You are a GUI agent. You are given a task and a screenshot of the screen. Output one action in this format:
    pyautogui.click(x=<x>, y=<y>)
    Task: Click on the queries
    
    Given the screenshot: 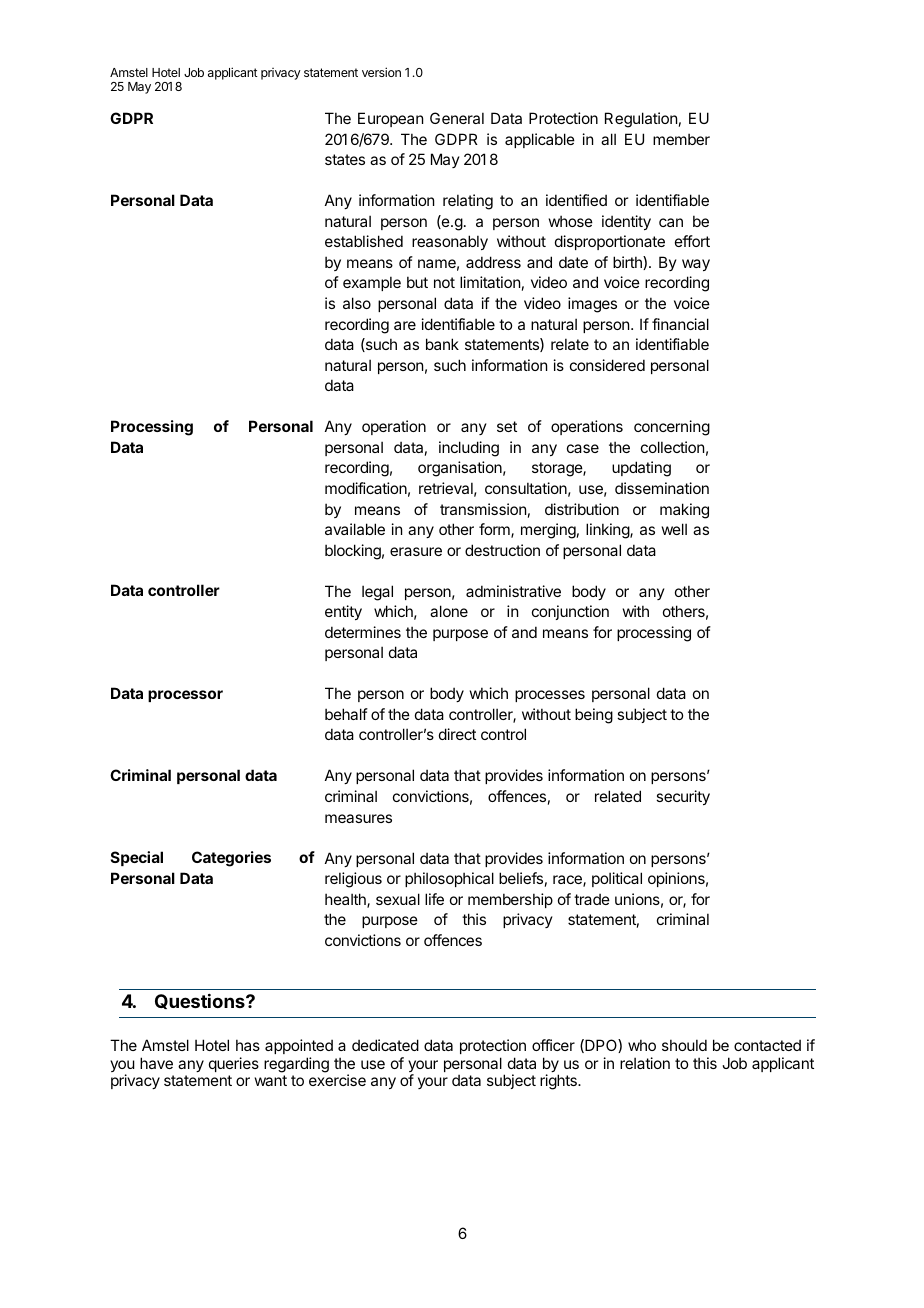 What is the action you would take?
    pyautogui.click(x=234, y=1064)
